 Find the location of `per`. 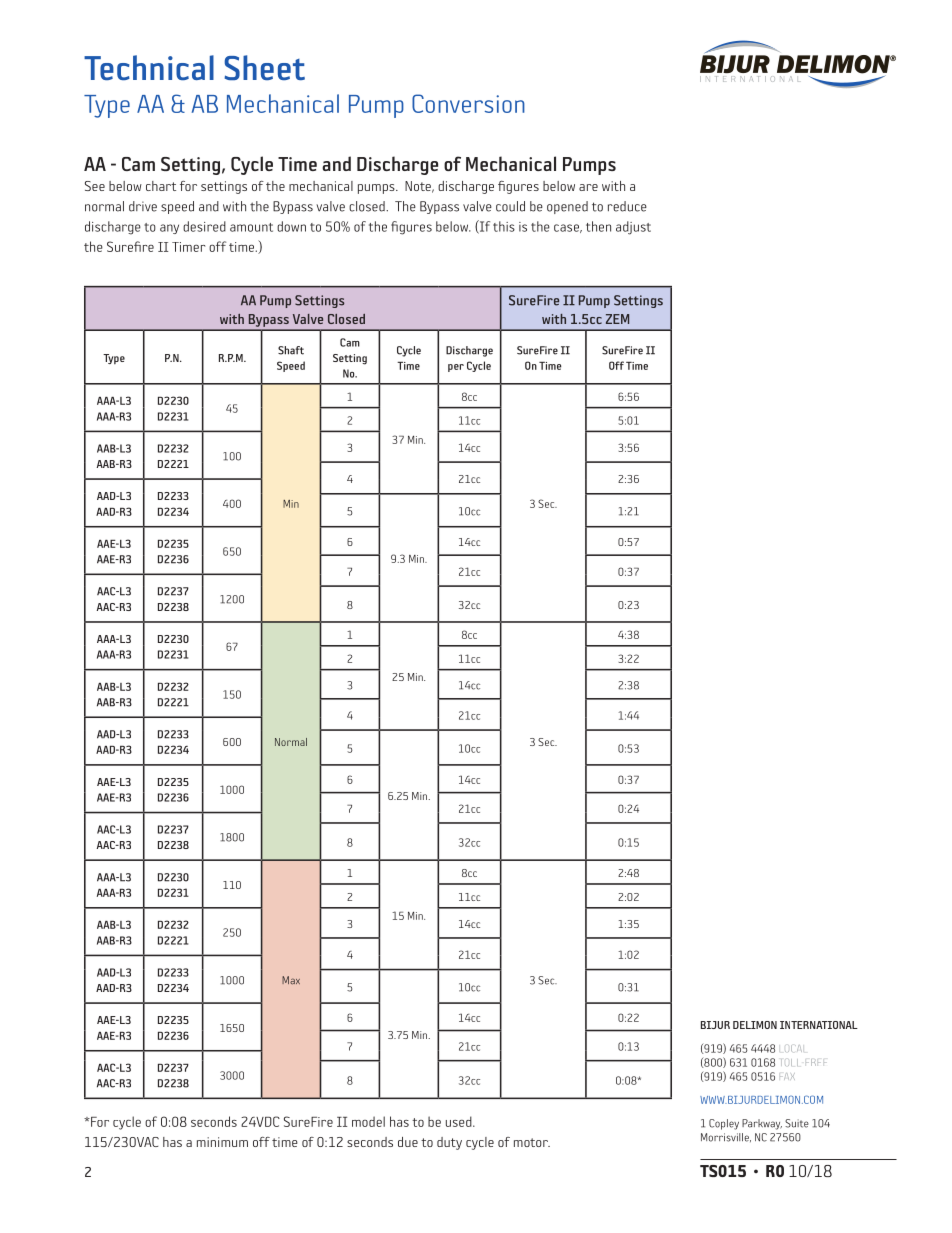

per is located at coordinates (456, 368).
